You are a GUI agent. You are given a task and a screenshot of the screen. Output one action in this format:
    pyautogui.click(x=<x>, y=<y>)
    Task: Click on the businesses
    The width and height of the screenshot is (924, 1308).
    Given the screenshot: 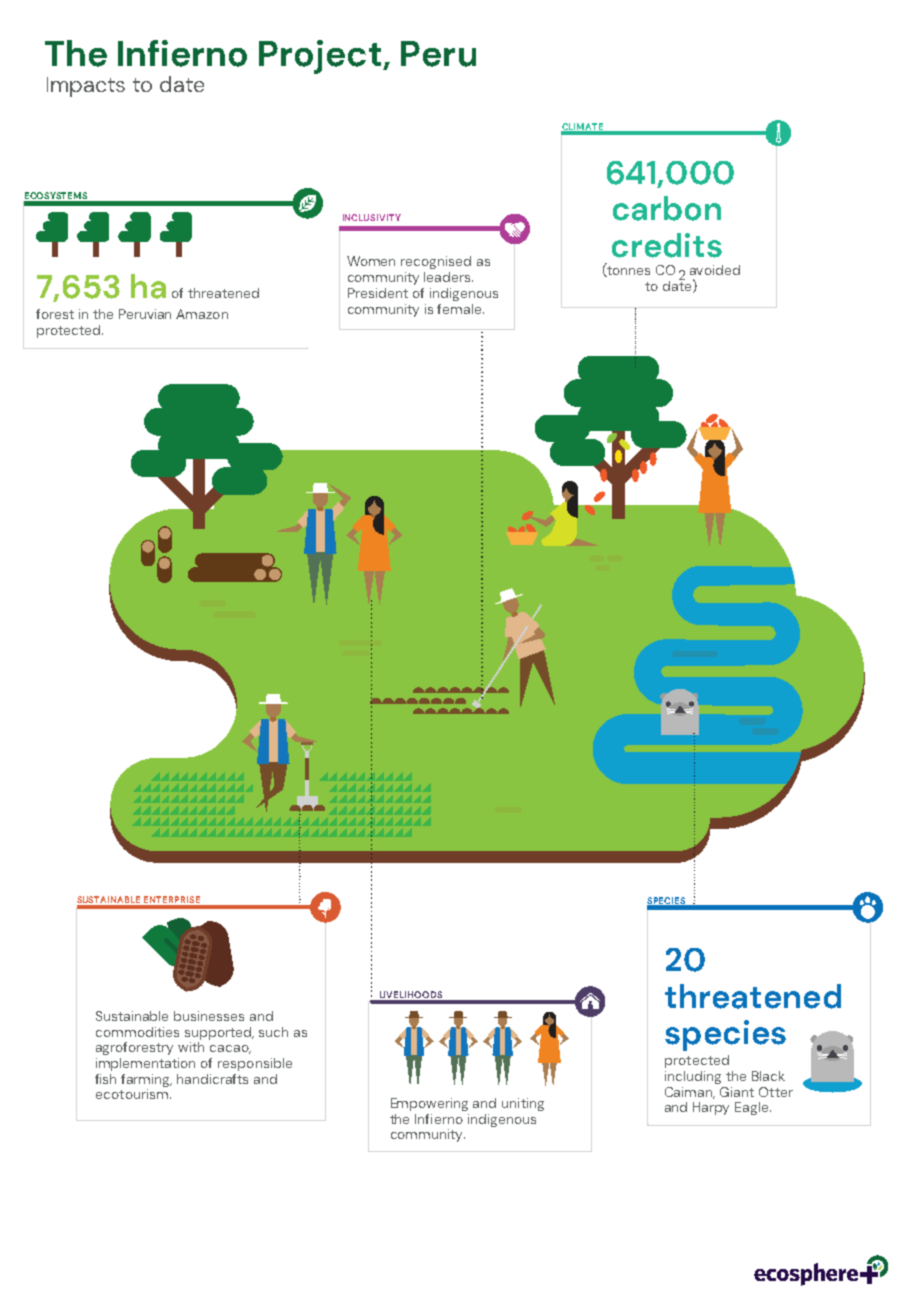 What is the action you would take?
    pyautogui.click(x=209, y=1016)
